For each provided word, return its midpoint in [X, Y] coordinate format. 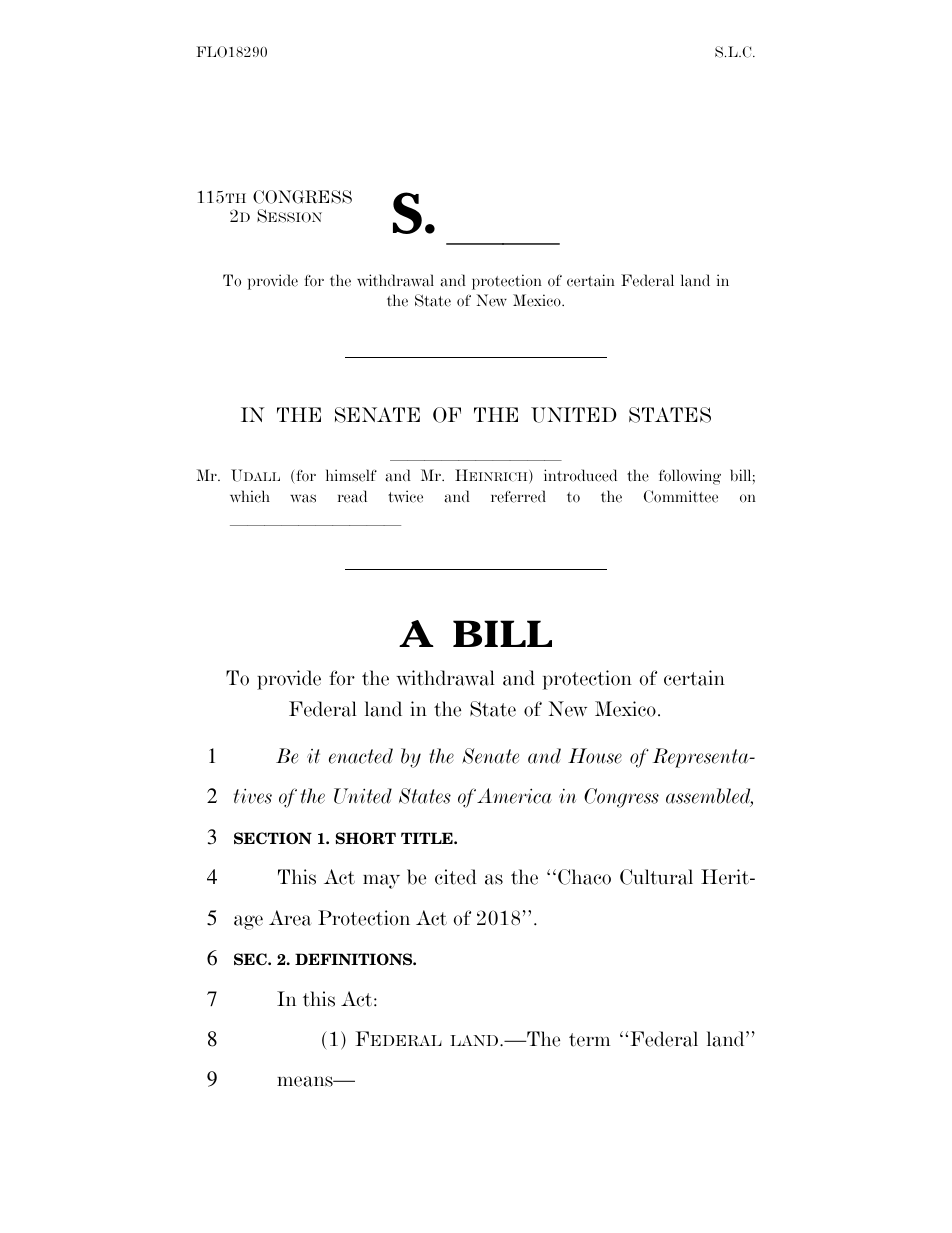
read [352, 496]
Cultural [656, 877]
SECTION [273, 838]
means [306, 1081]
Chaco [584, 877]
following [690, 477]
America [514, 796]
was [303, 498]
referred [518, 496]
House [595, 756]
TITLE [428, 838]
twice [405, 496]
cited [456, 877]
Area [290, 918]
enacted [361, 756]
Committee [681, 496]
